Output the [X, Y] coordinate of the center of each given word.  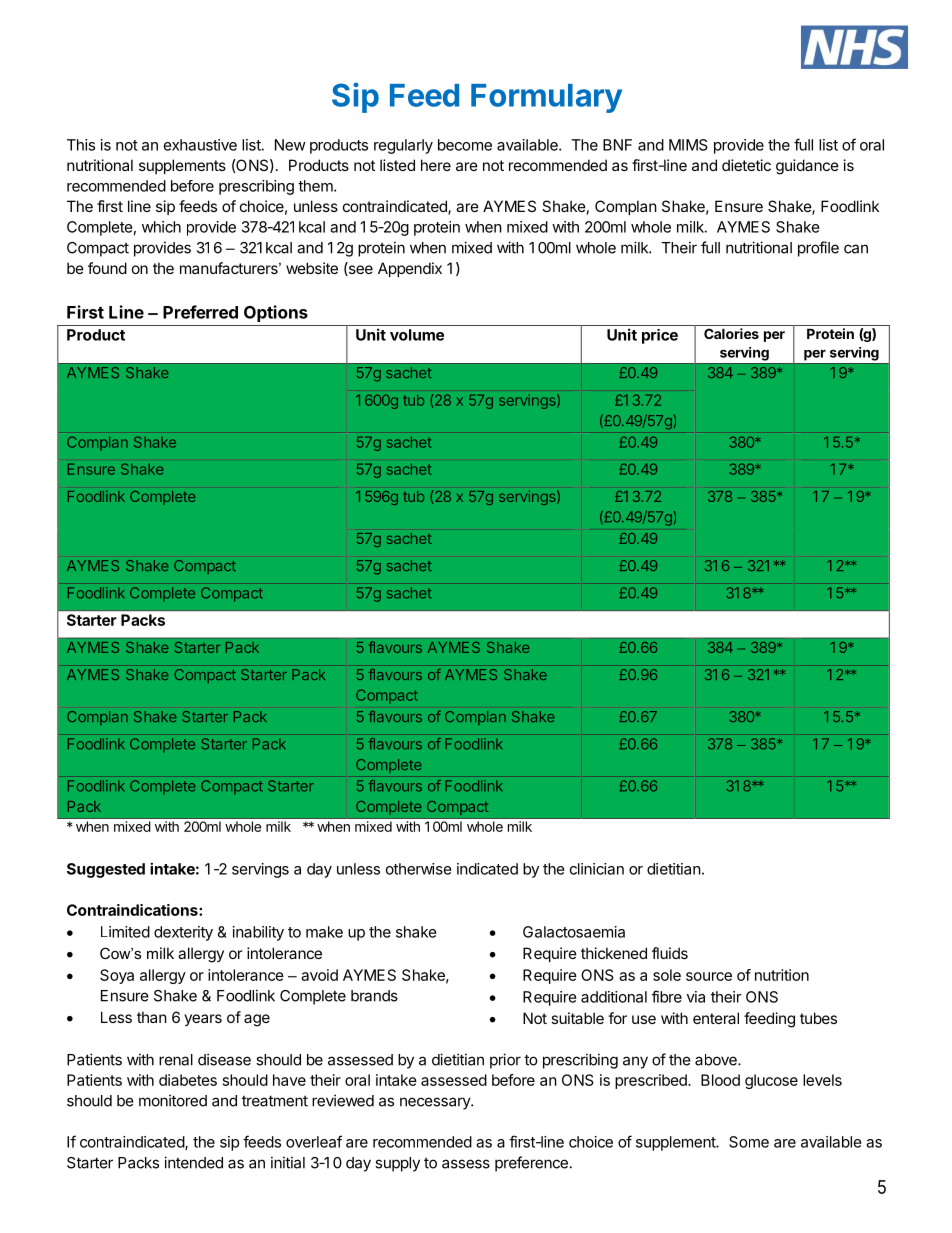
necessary [436, 1103]
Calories [731, 333]
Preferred [200, 312]
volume [417, 335]
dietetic [746, 165]
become [465, 145]
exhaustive [200, 145]
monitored [173, 1100]
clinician [597, 869]
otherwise [419, 869]
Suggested [106, 870]
